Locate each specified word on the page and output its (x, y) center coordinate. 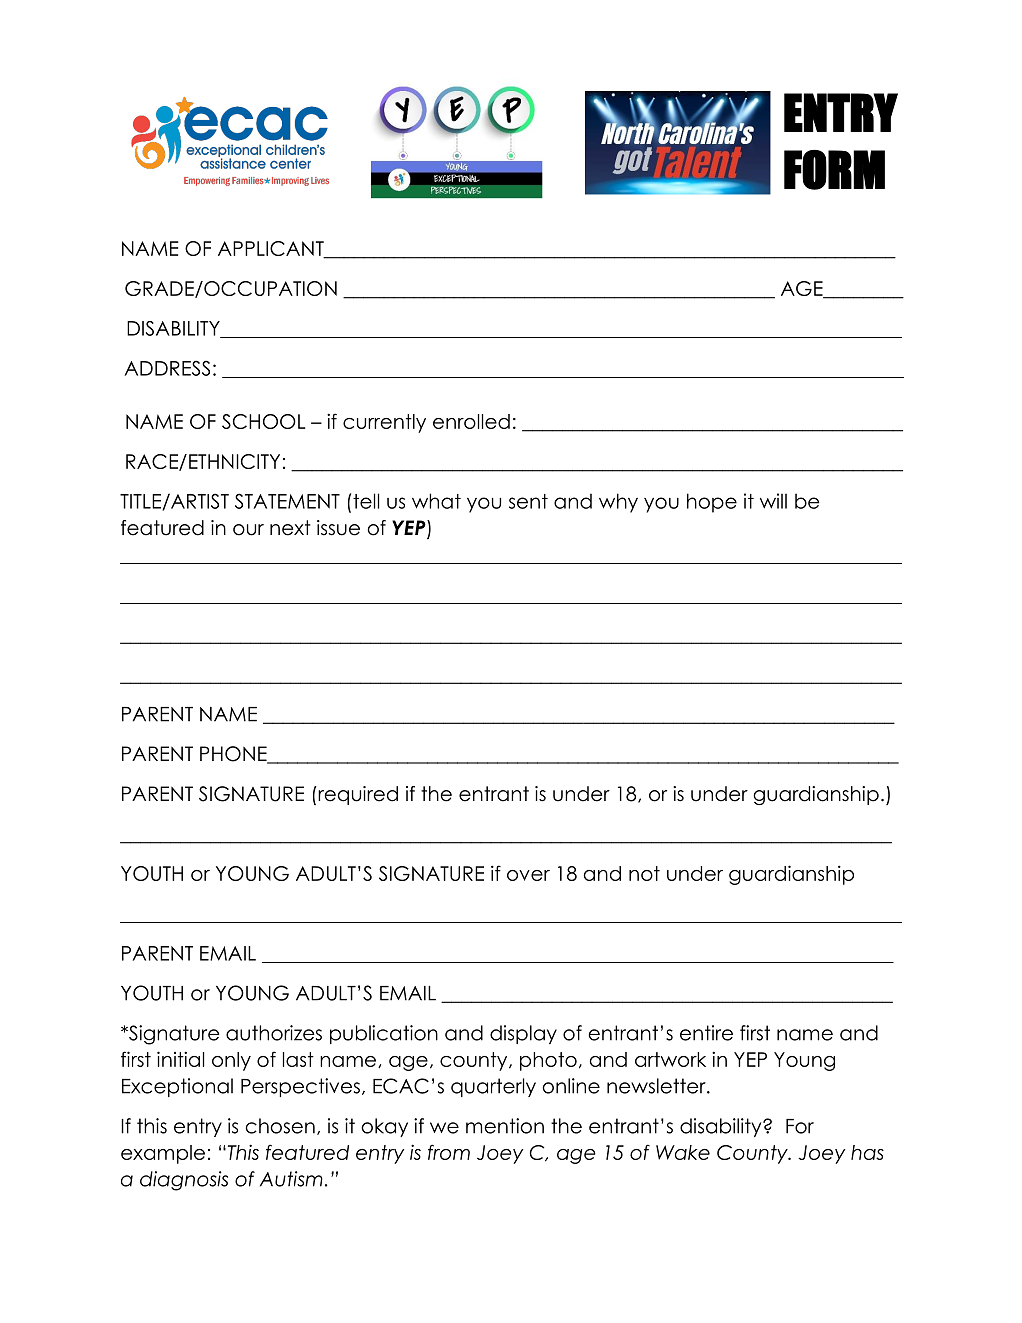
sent (528, 501)
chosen (280, 1126)
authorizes (274, 1033)
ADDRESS (167, 368)
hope (712, 503)
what (436, 501)
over (528, 875)
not (644, 873)
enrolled (471, 421)
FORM (834, 169)
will (773, 501)
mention (505, 1126)
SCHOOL (263, 421)
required (357, 795)
